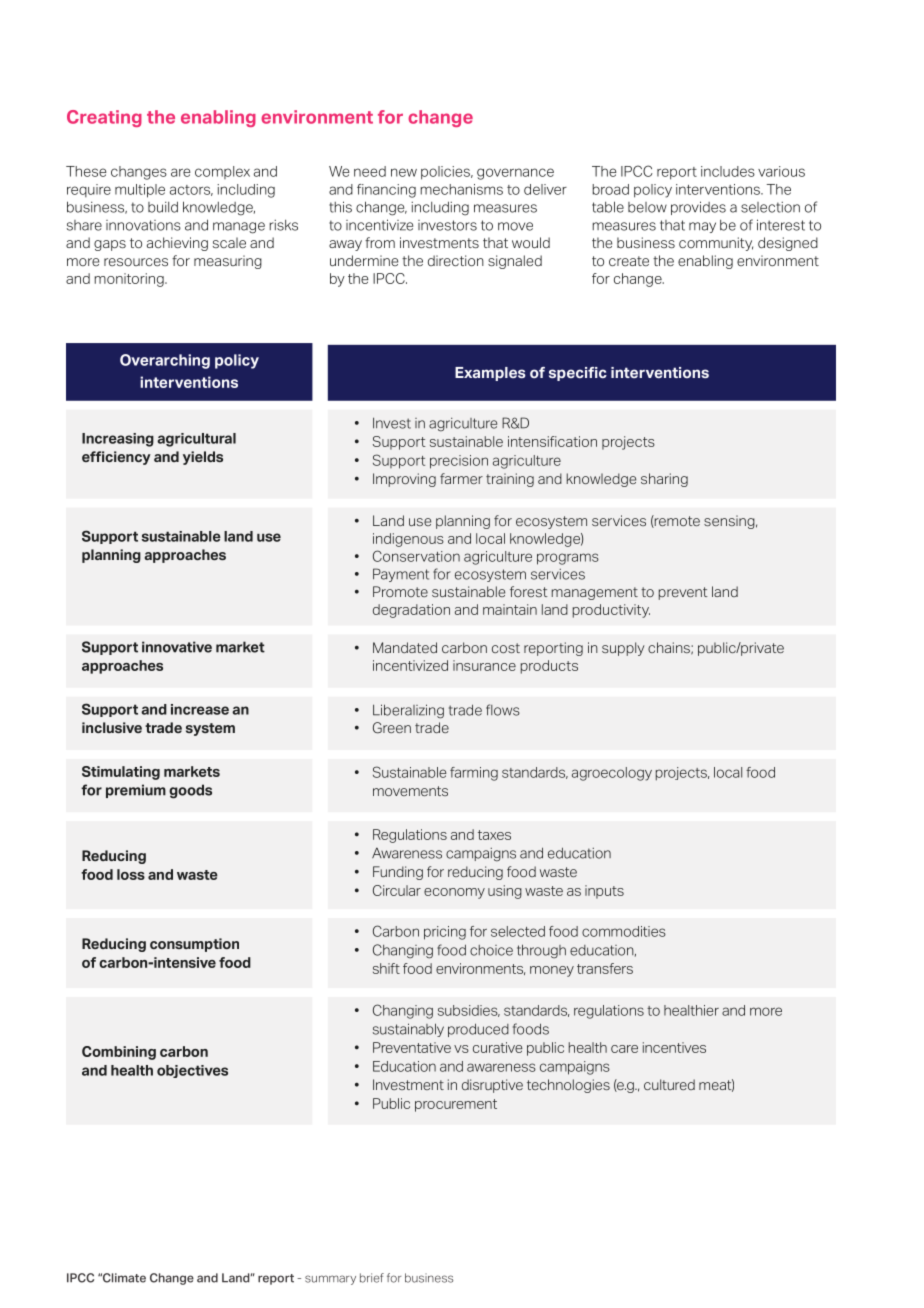  I want to click on goods, so click(190, 791).
